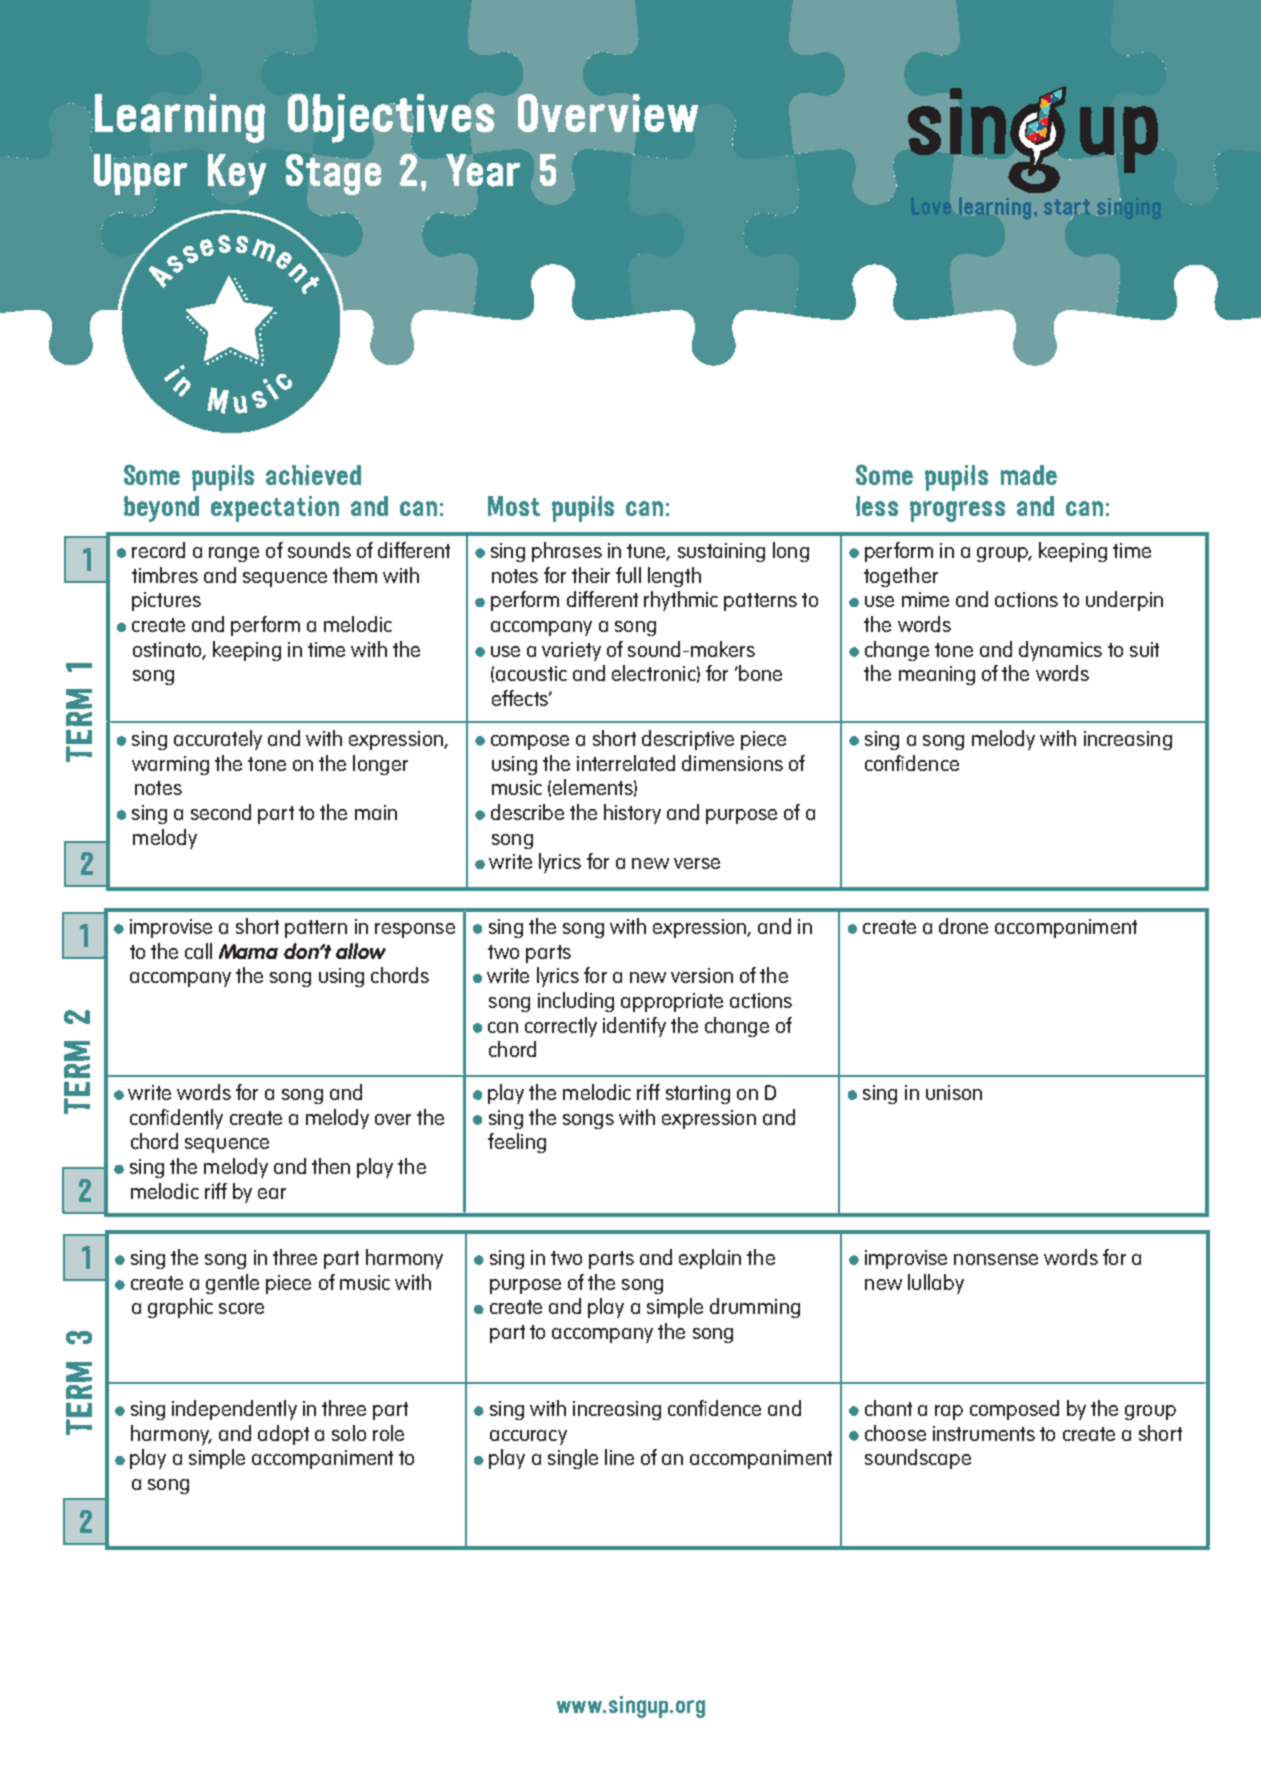 The width and height of the page is (1261, 1768). Describe the element at coordinates (1028, 475) in the page. I see `made` at that location.
